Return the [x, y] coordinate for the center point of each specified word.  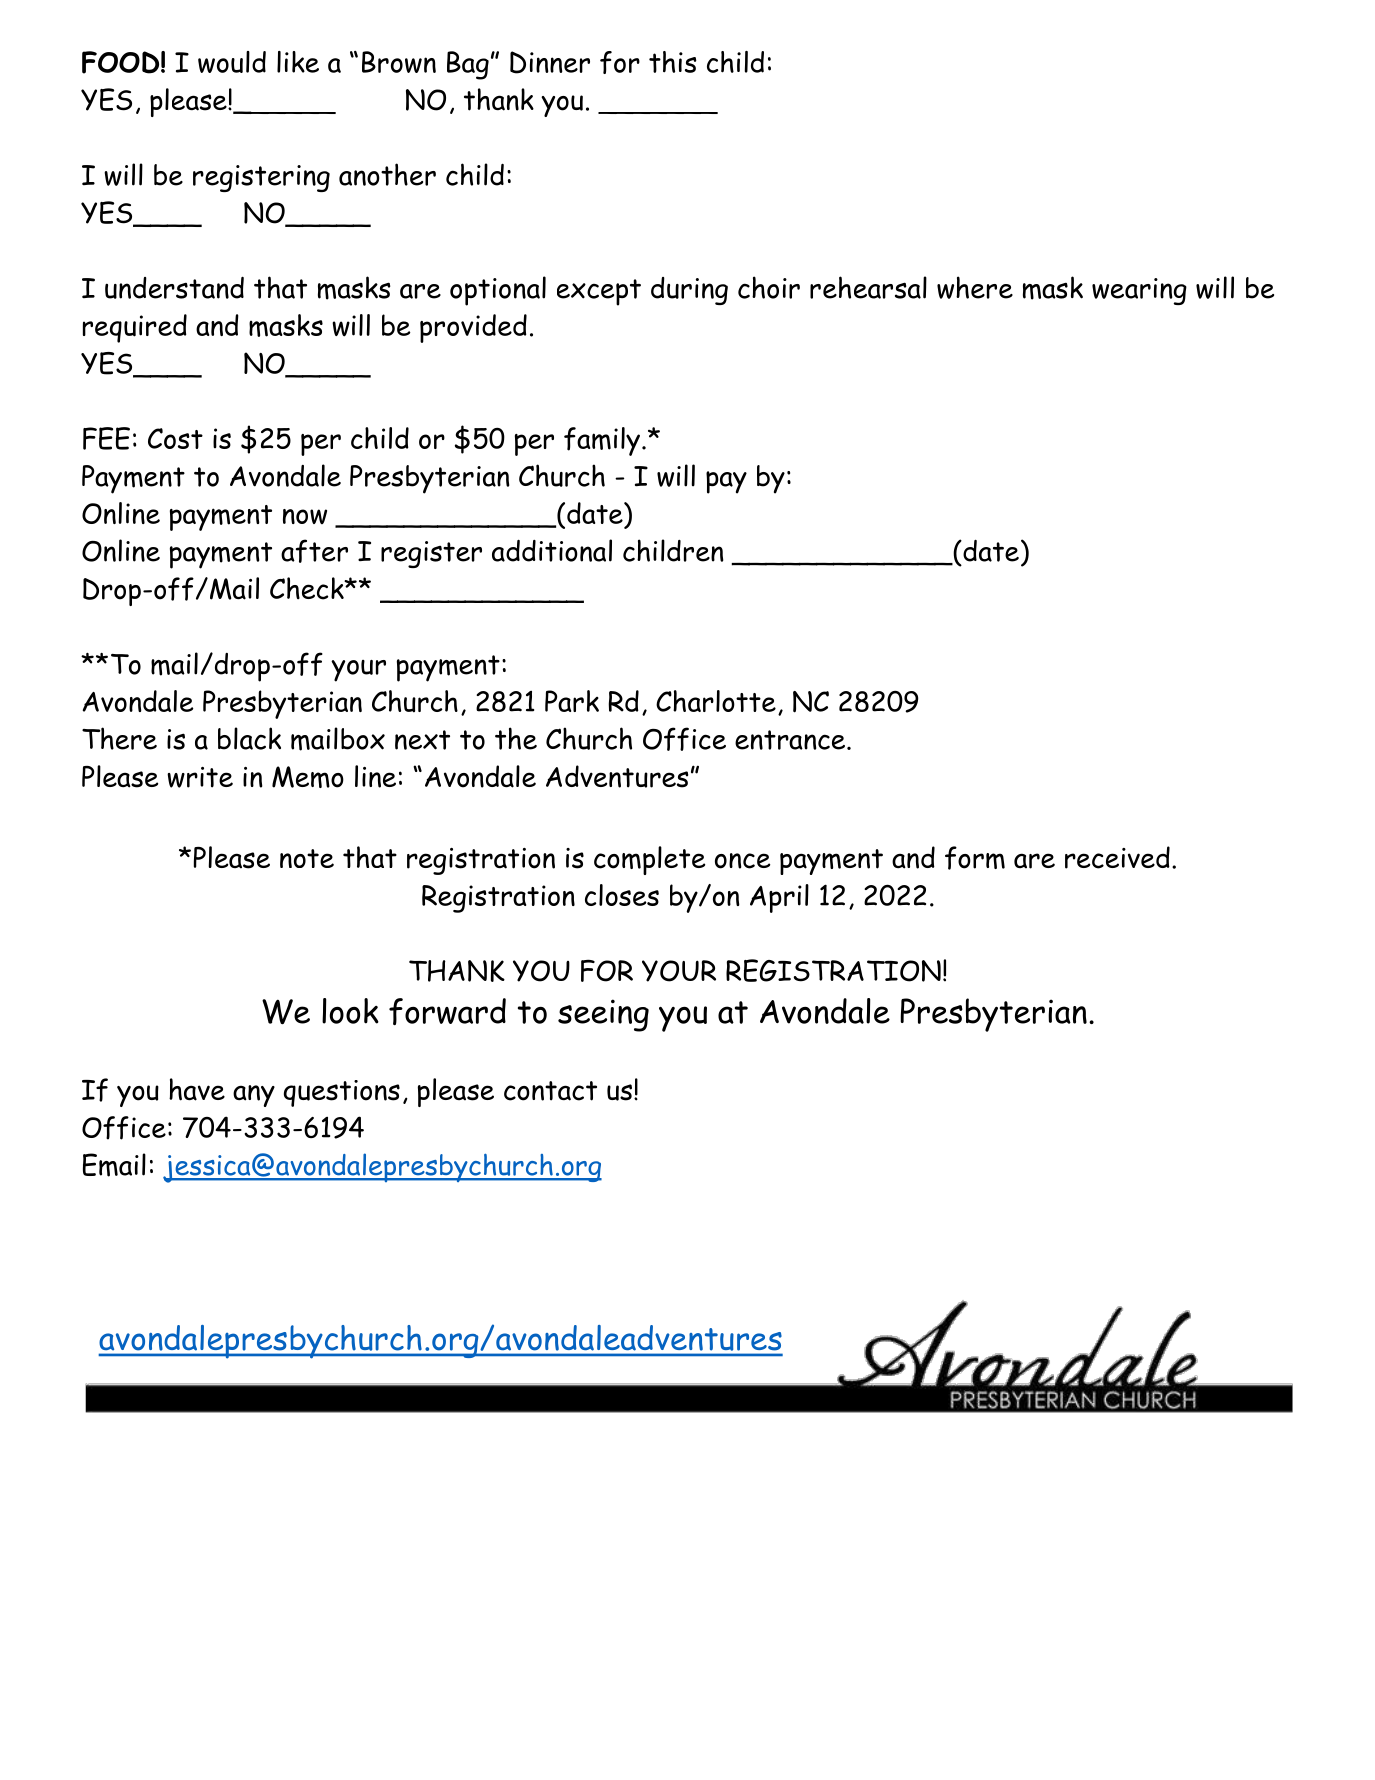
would [232, 62]
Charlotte [716, 701]
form [975, 858]
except [599, 292]
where [975, 287]
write [200, 777]
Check [308, 588]
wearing [1139, 291]
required [135, 328]
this [673, 62]
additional [552, 550]
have [197, 1089]
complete [649, 860]
